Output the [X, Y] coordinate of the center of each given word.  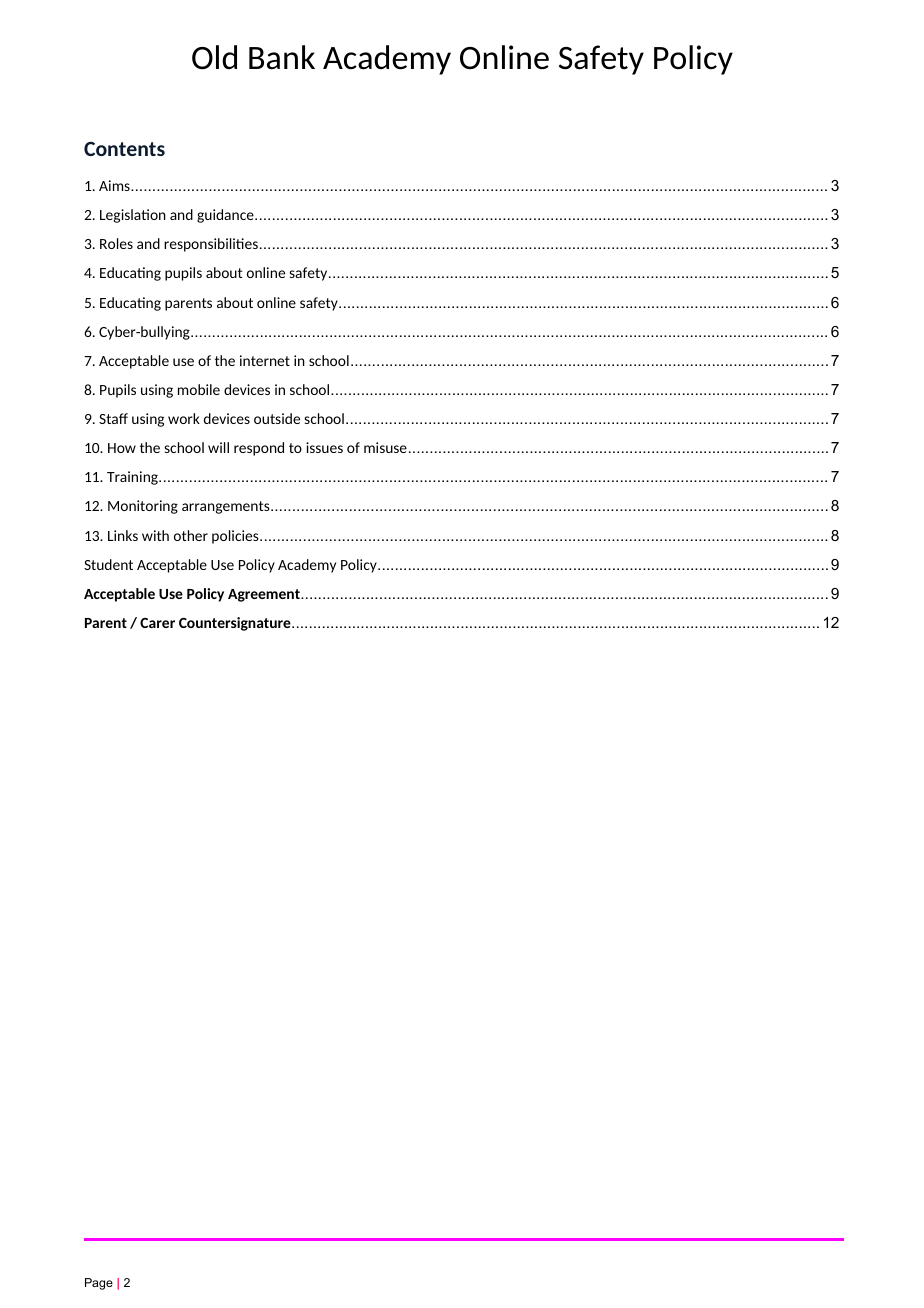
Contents [124, 148]
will [218, 447]
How [122, 448]
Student [108, 564]
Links [123, 535]
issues [324, 447]
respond [259, 449]
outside [277, 418]
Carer [157, 623]
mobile [199, 389]
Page [99, 1284]
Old [214, 57]
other [191, 535]
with [155, 535]
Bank [282, 57]
